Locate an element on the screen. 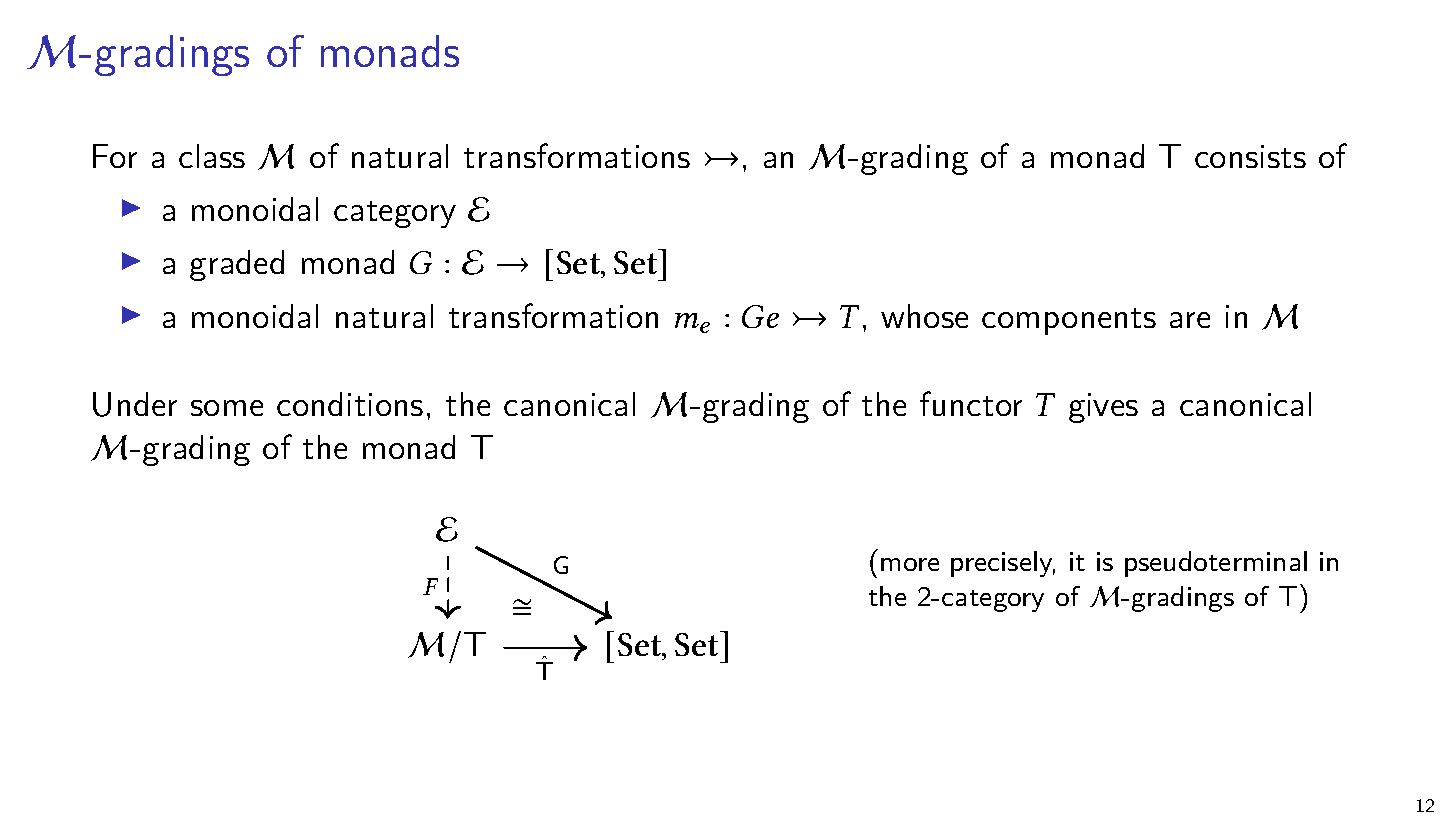 This screenshot has width=1456, height=819. are is located at coordinates (1190, 320).
